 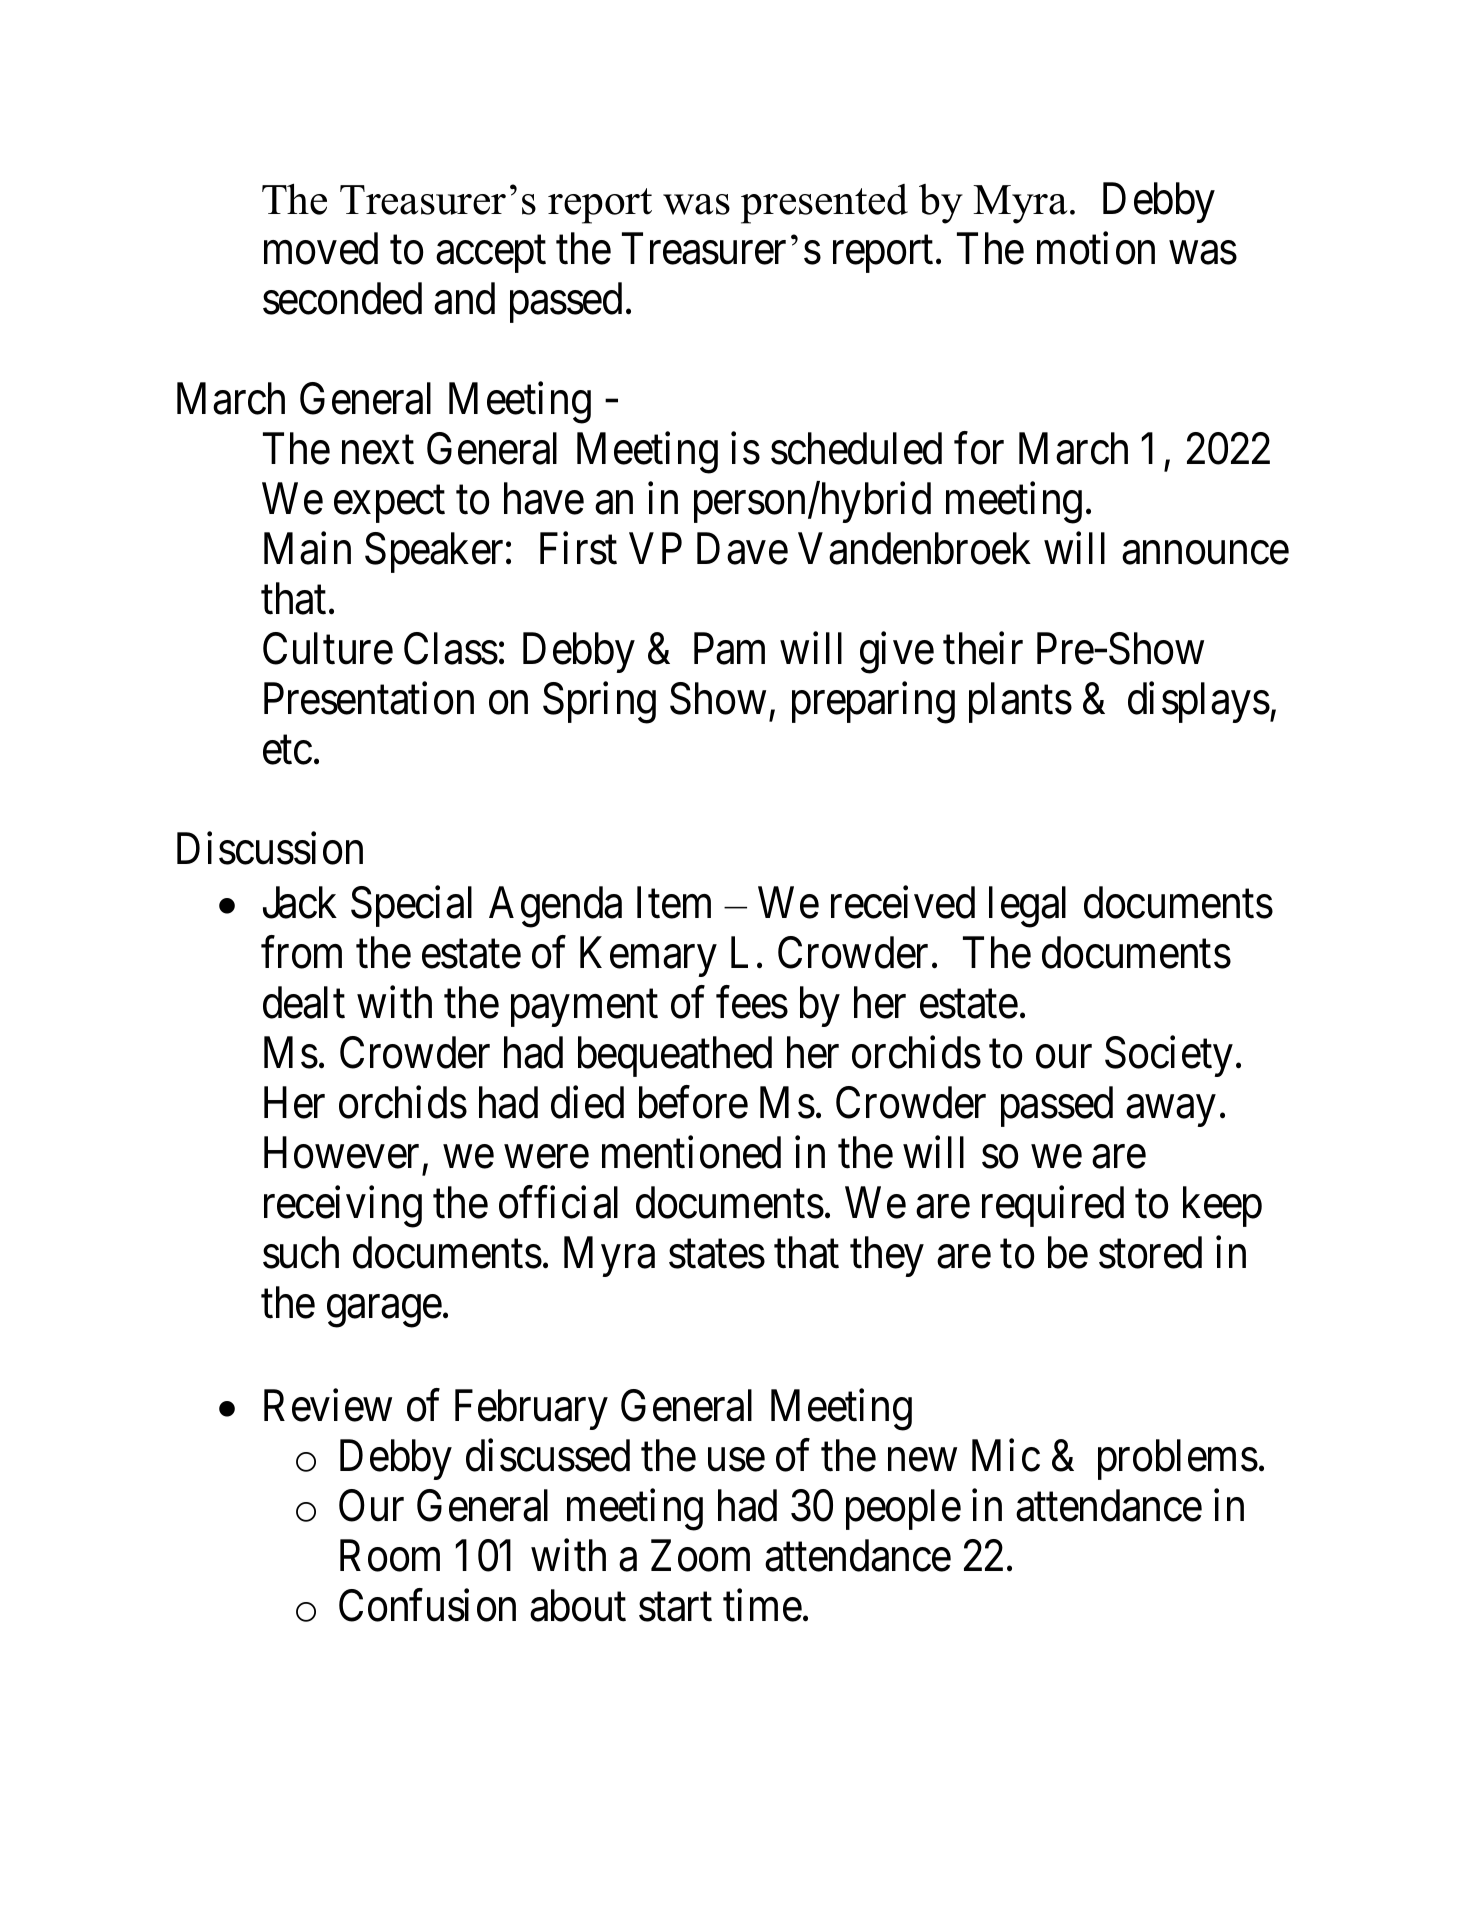 I want to click on Item, so click(x=674, y=903).
